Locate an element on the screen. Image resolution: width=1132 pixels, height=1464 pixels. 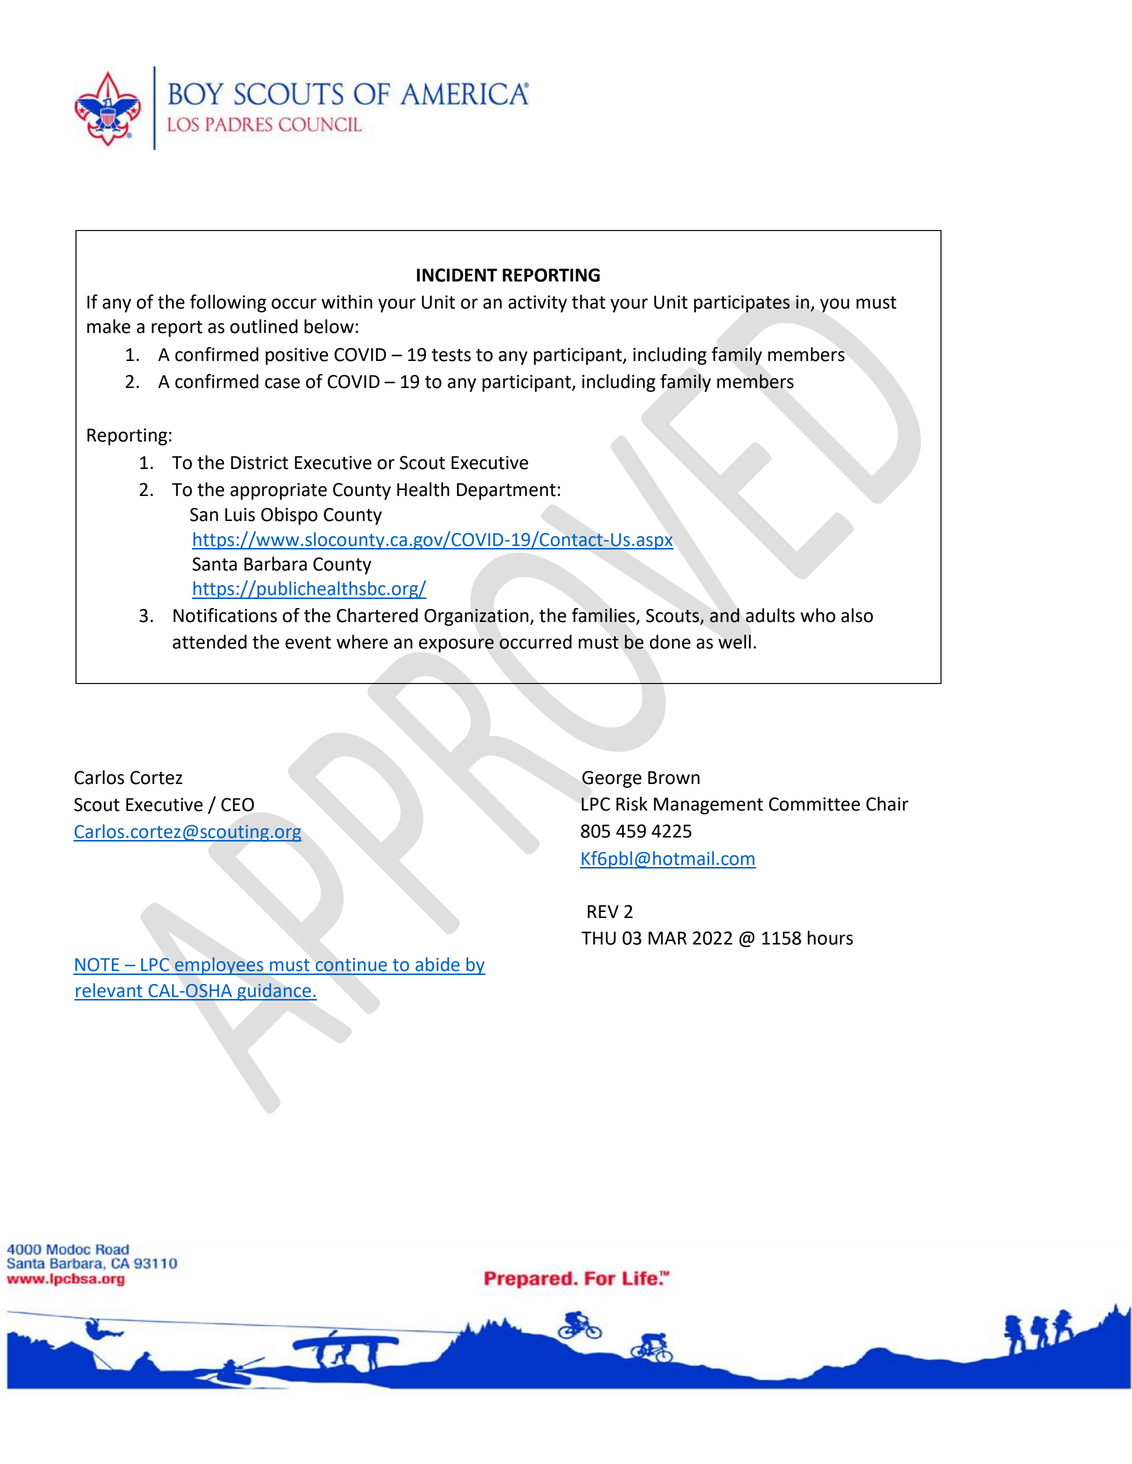
activity is located at coordinates (537, 304).
